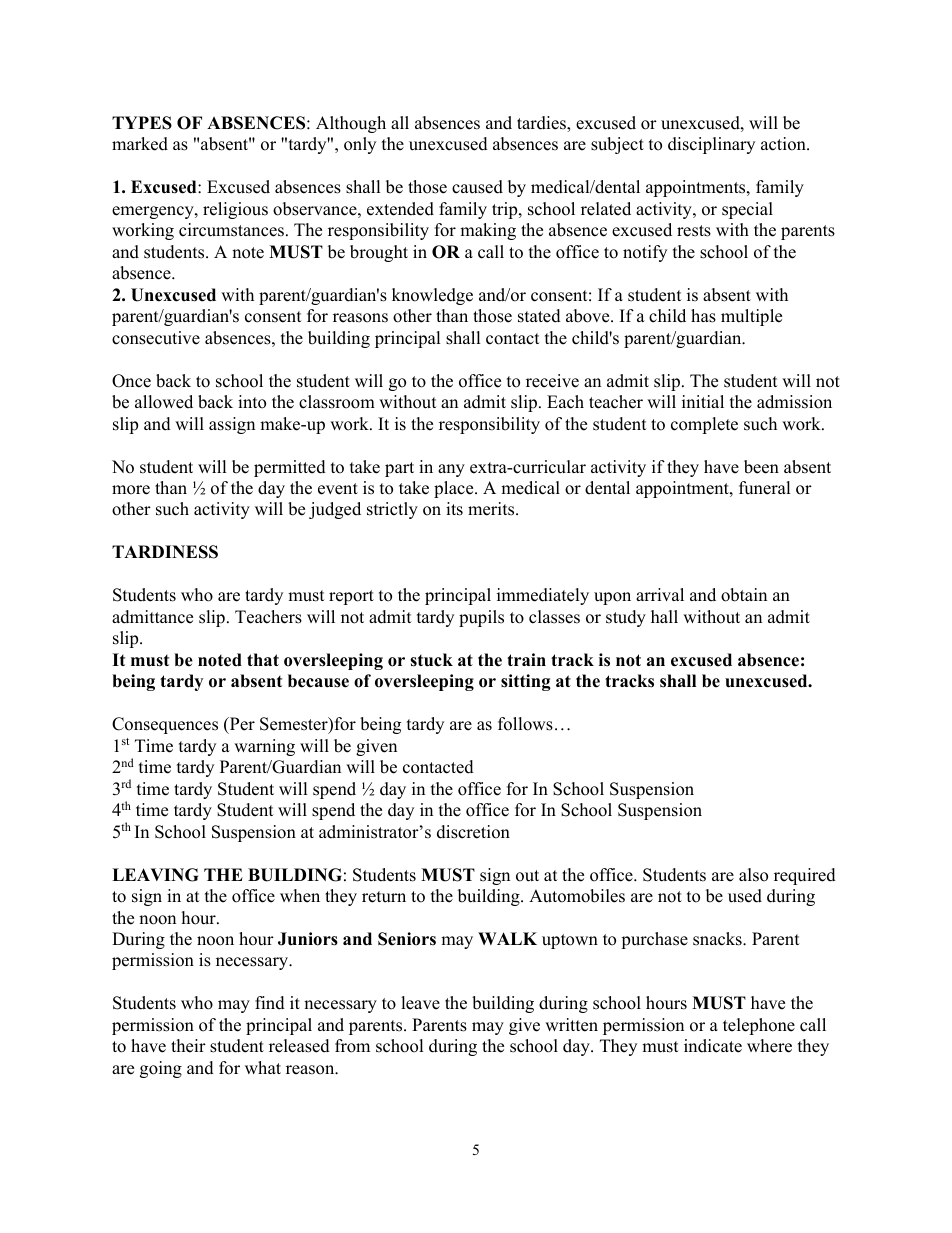  Describe the element at coordinates (252, 402) in the image. I see `into` at that location.
